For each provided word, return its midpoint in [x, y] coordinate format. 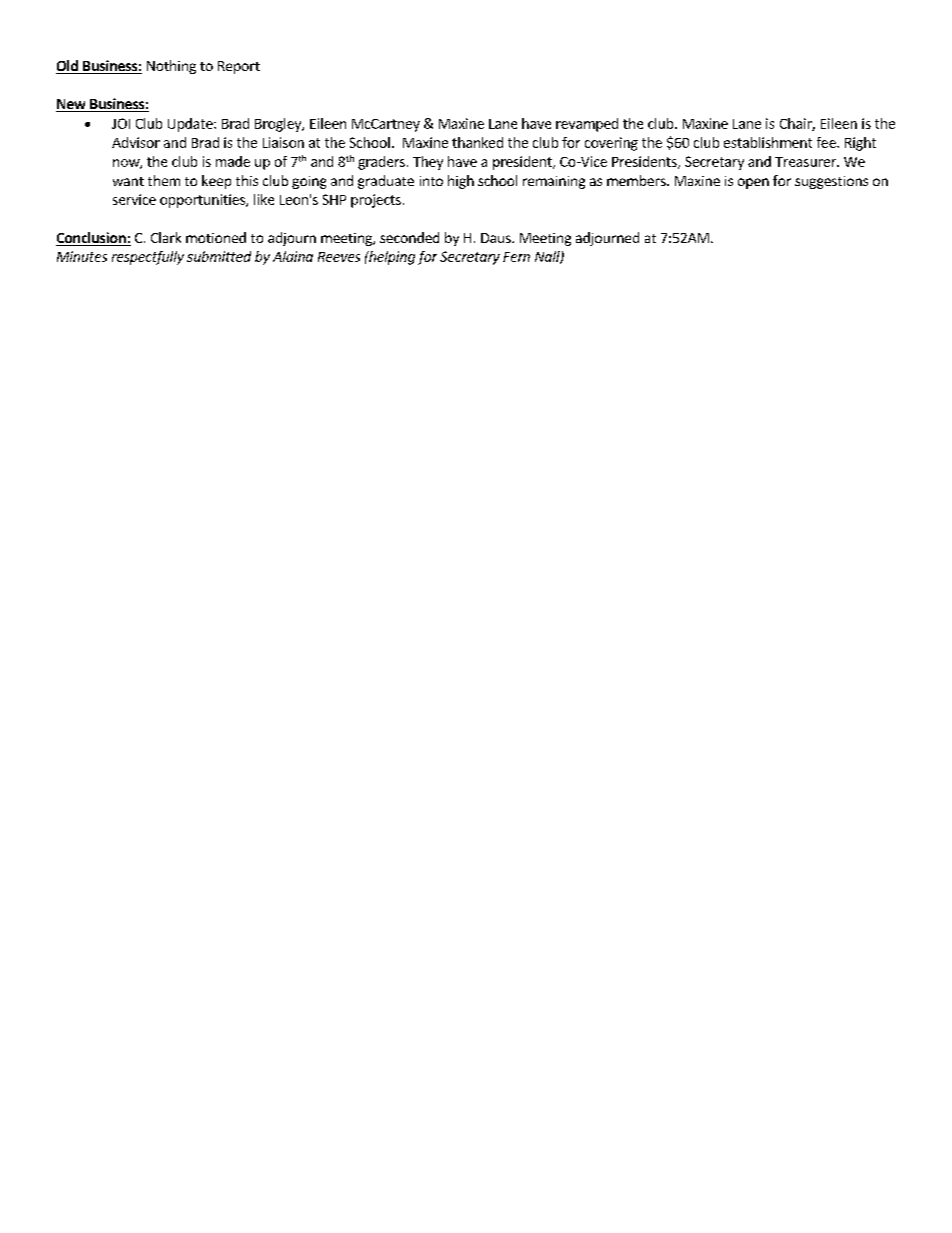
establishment [768, 142]
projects [376, 201]
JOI [121, 123]
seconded [409, 237]
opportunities [203, 201]
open [753, 183]
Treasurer [806, 162]
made [233, 161]
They [428, 163]
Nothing [171, 67]
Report [239, 67]
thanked [477, 142]
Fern [516, 257]
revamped [587, 125]
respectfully [148, 258]
